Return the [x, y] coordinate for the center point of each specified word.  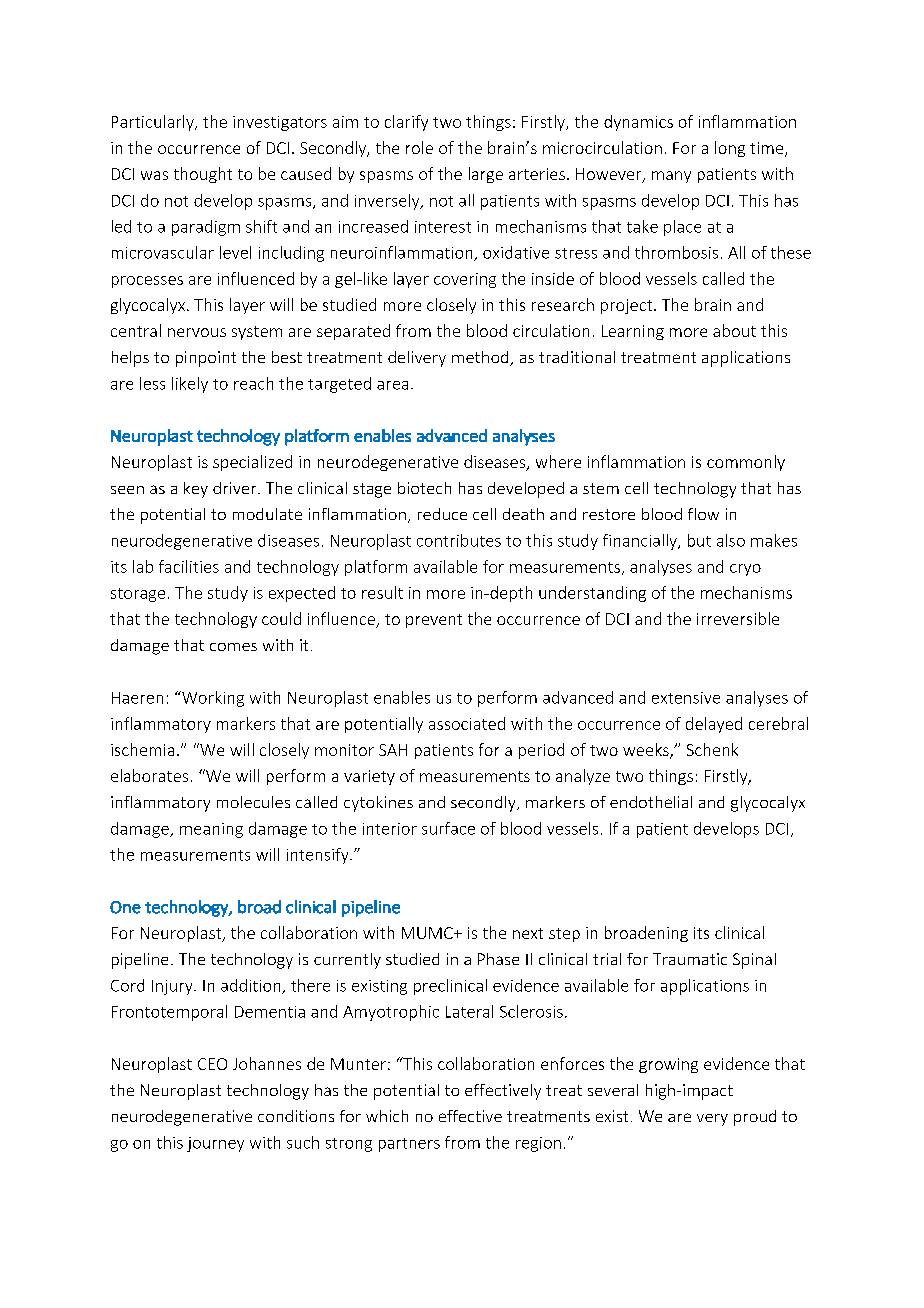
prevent [434, 621]
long [730, 149]
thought [203, 175]
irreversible [738, 618]
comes [233, 647]
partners [409, 1145]
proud [755, 1118]
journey [215, 1144]
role [419, 147]
